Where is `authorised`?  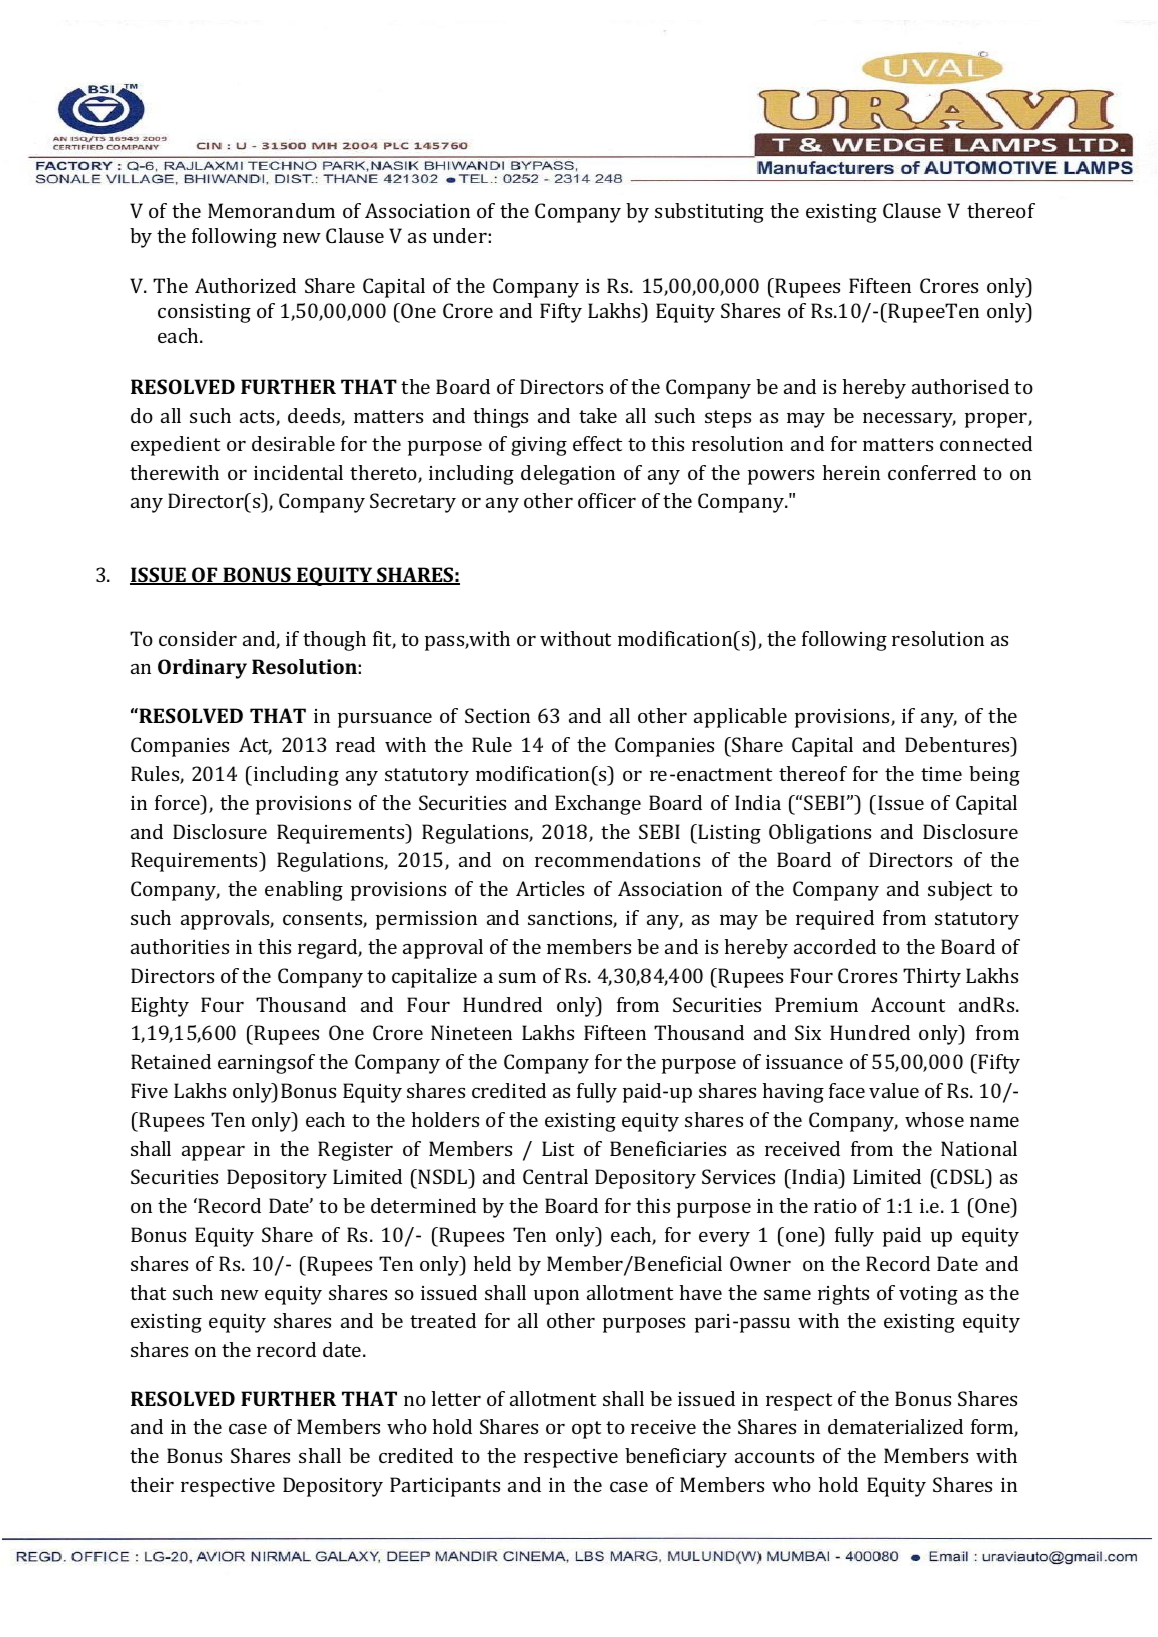
authorised is located at coordinates (960, 386).
